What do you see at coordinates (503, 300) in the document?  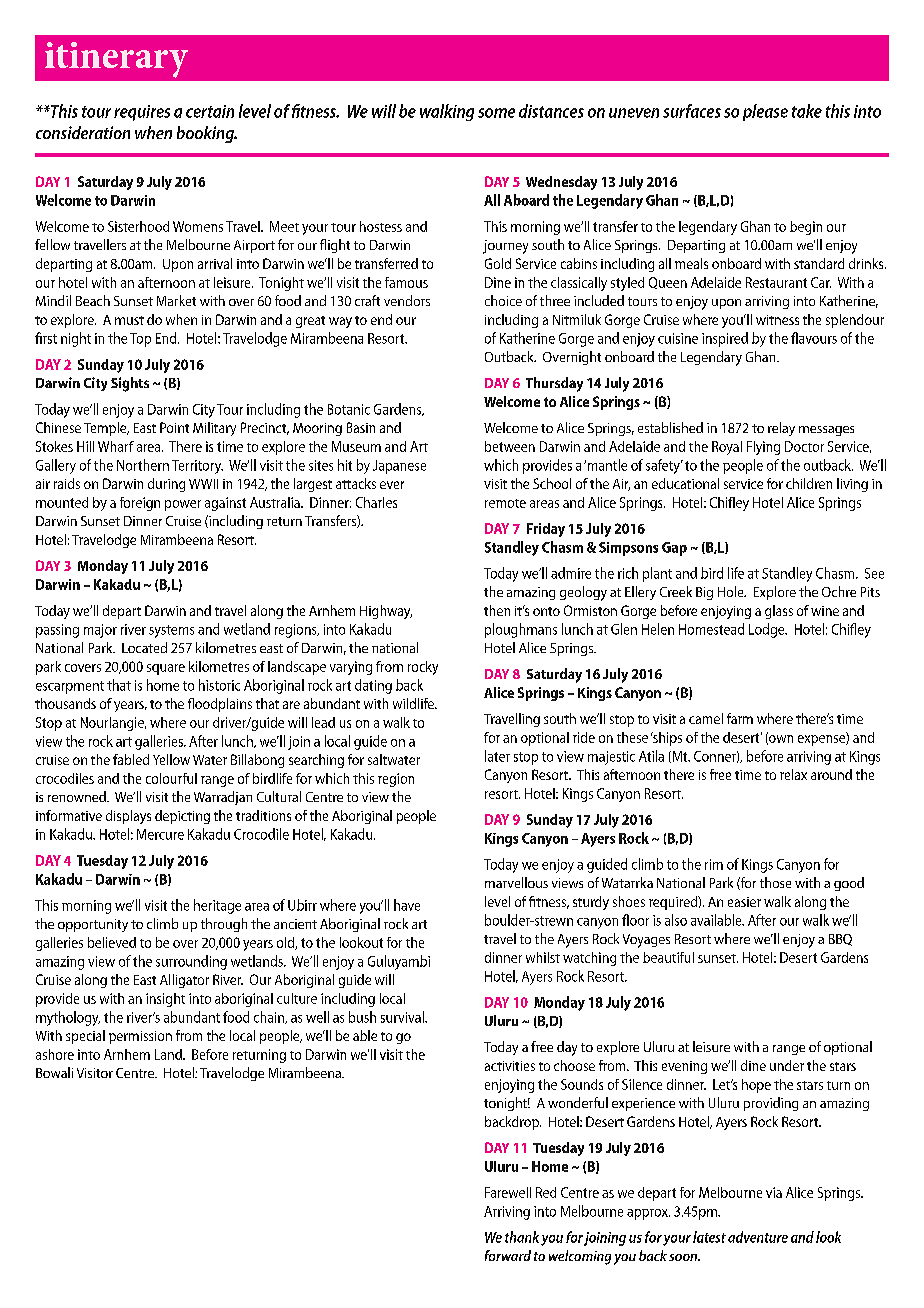 I see `choice` at bounding box center [503, 300].
